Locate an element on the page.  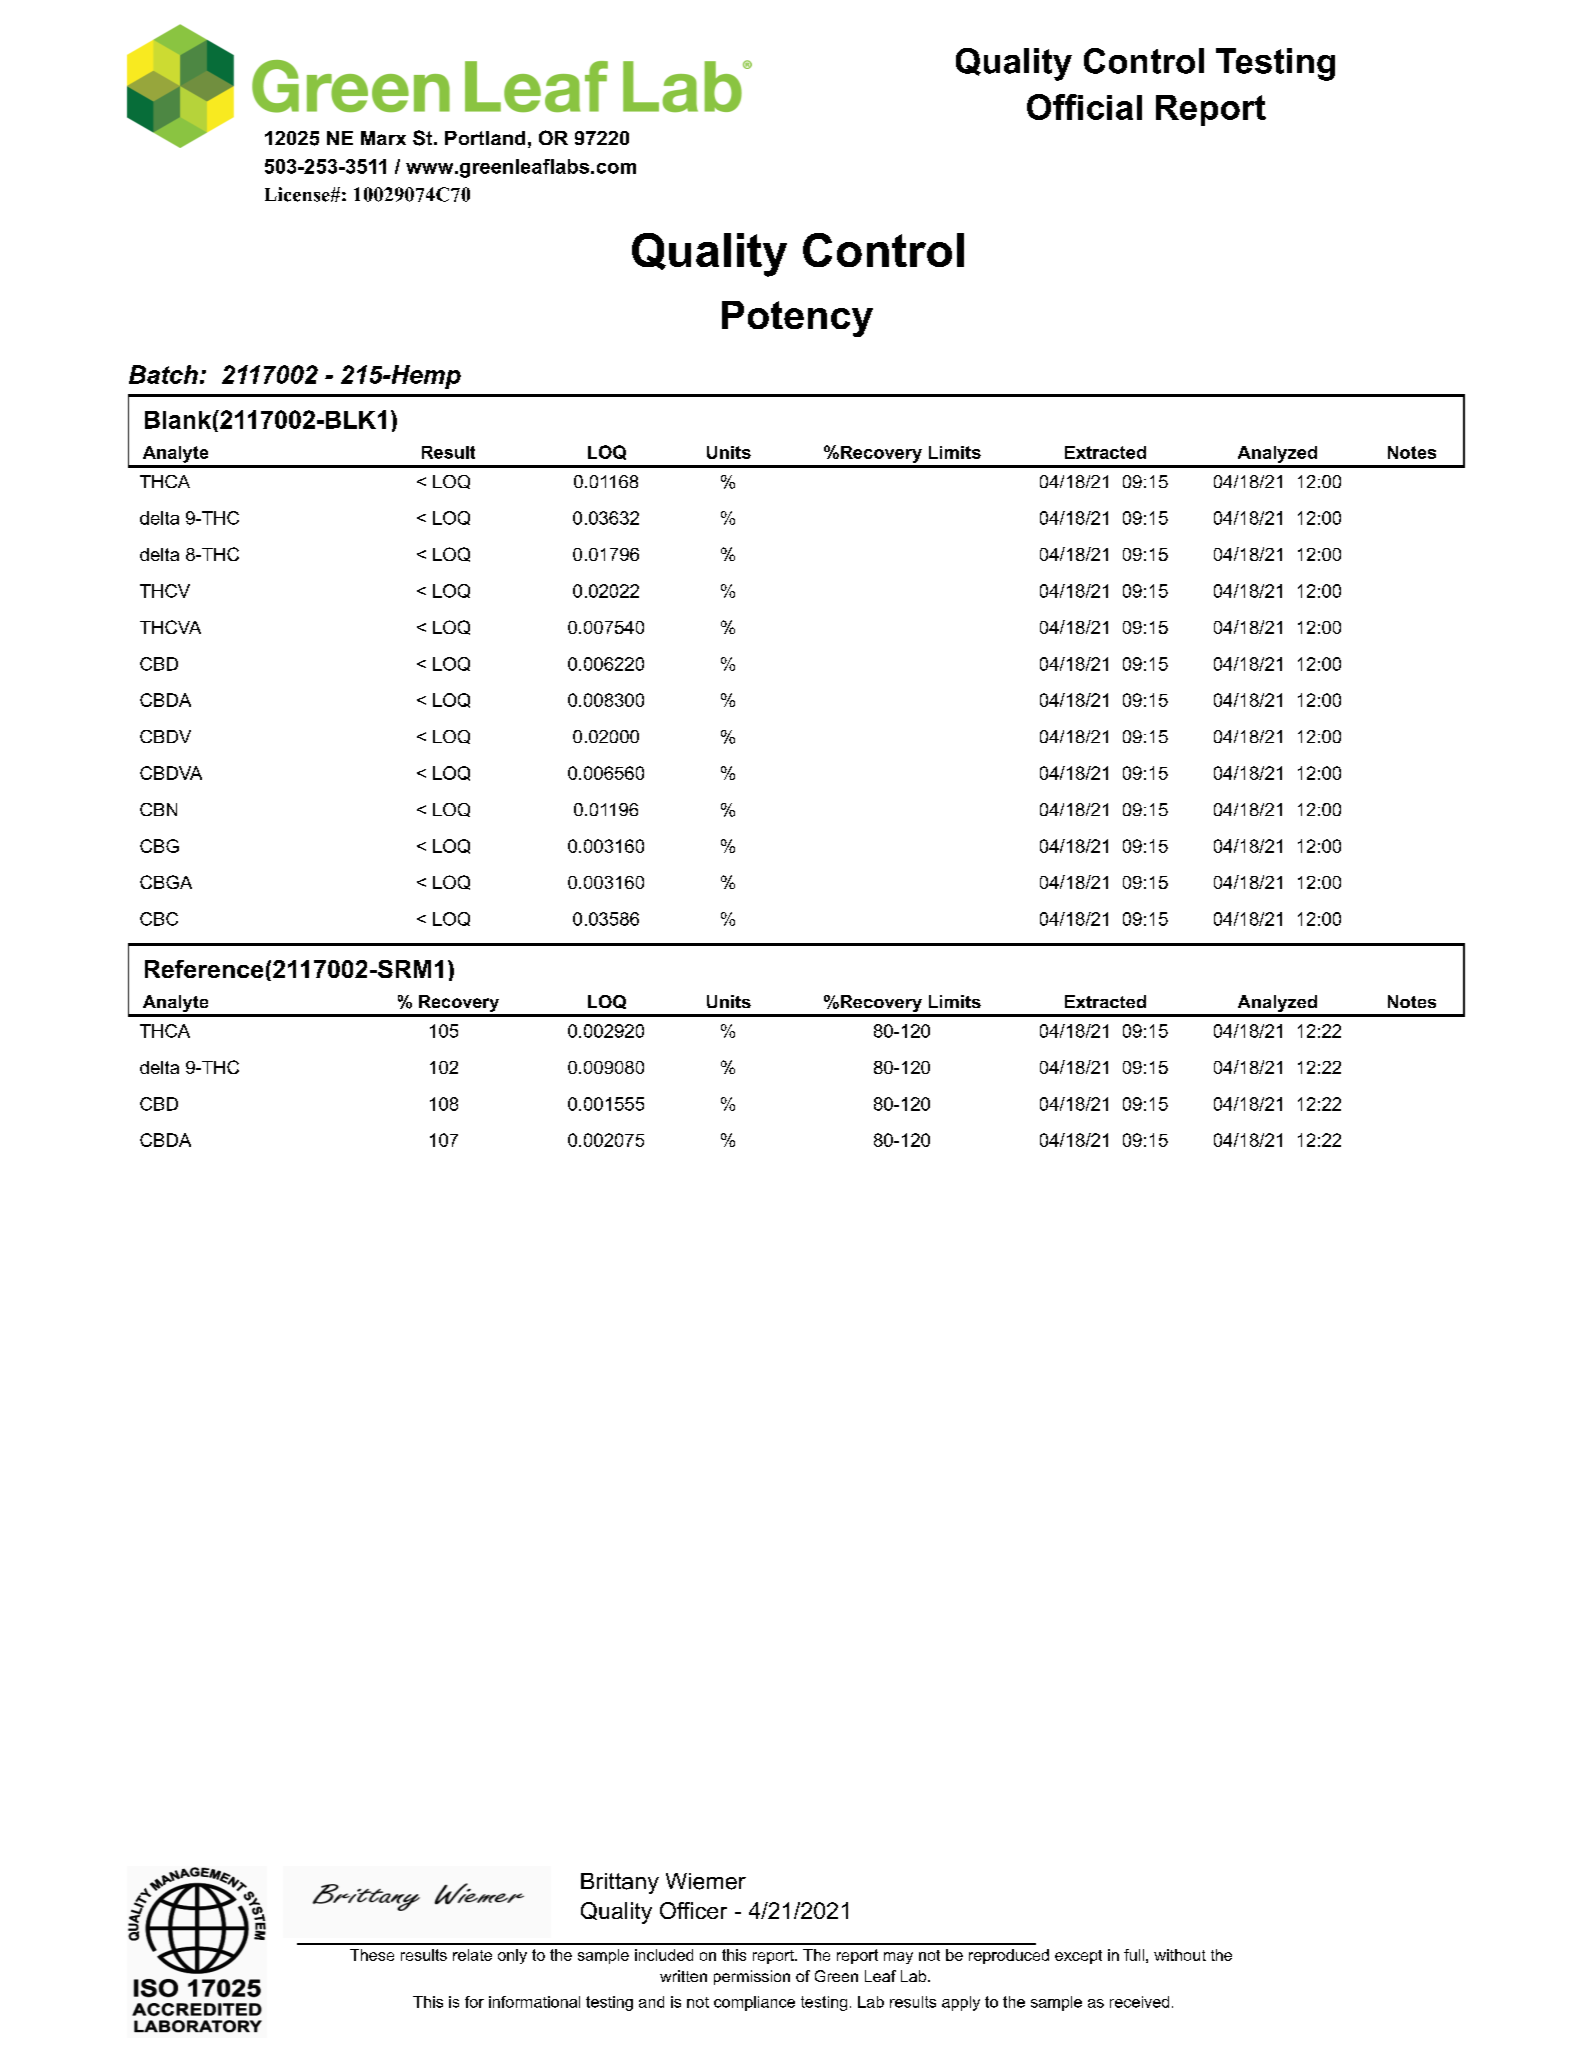
Potency is located at coordinates (797, 319).
